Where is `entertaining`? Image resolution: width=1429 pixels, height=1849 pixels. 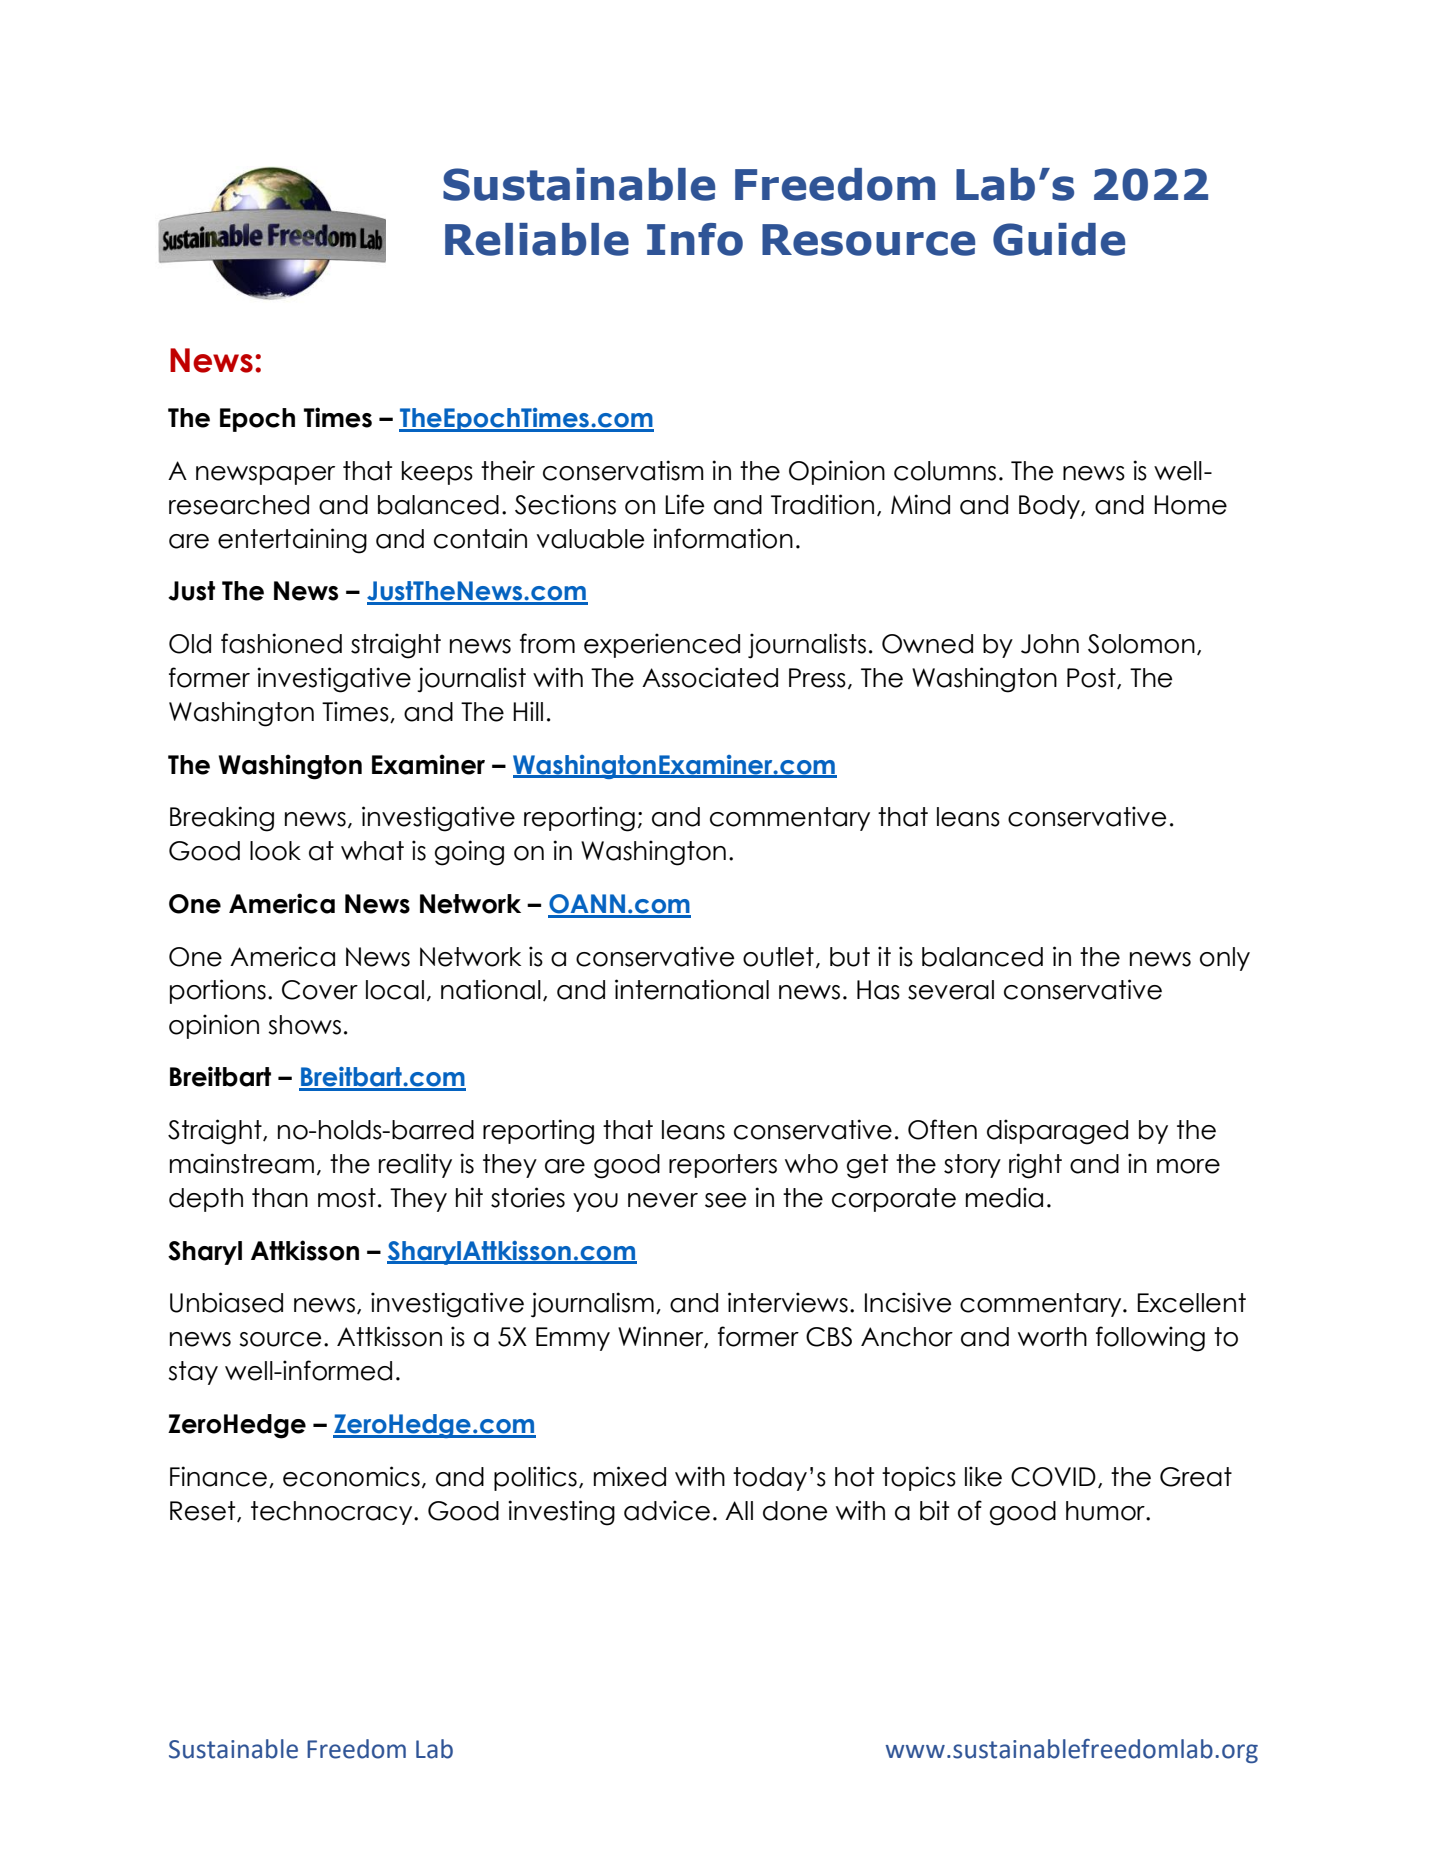
entertaining is located at coordinates (292, 541).
